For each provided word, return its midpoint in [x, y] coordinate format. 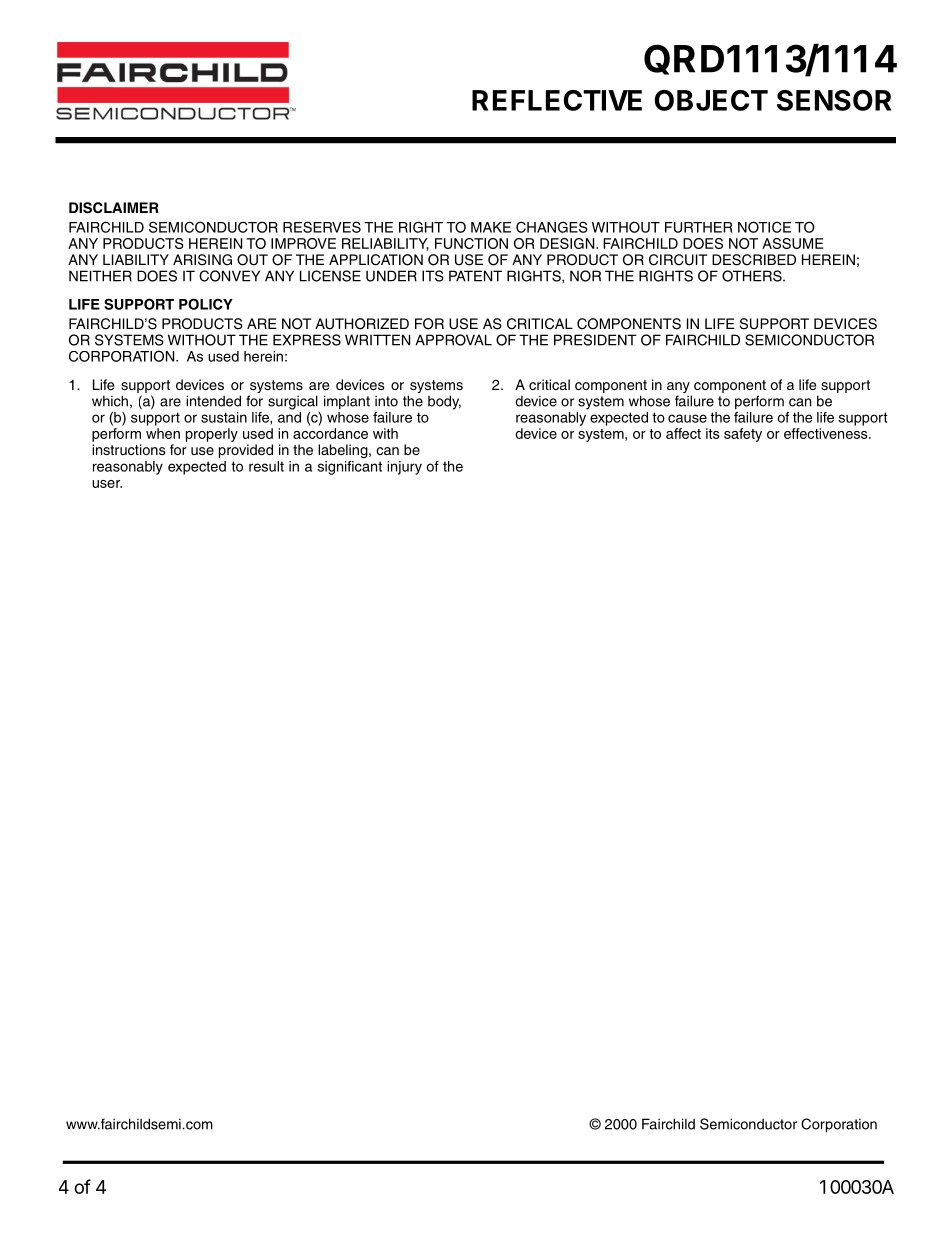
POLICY [206, 304]
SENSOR [834, 100]
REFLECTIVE [557, 100]
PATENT [475, 276]
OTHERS [753, 276]
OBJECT [711, 100]
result [266, 466]
